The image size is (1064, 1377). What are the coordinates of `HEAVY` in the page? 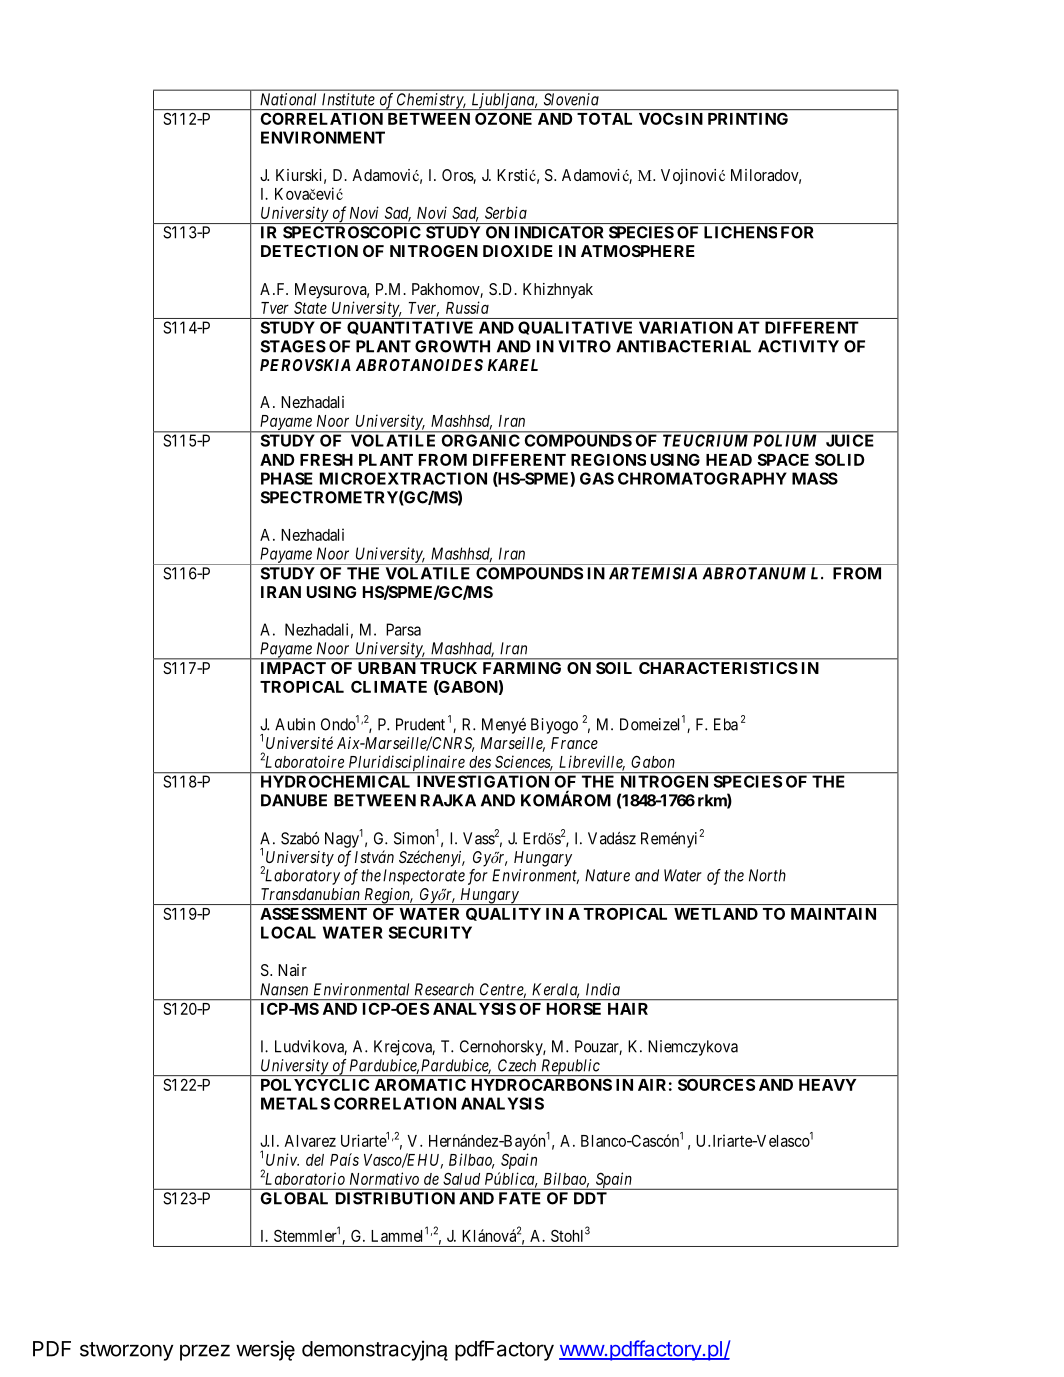 It's located at (827, 1085).
